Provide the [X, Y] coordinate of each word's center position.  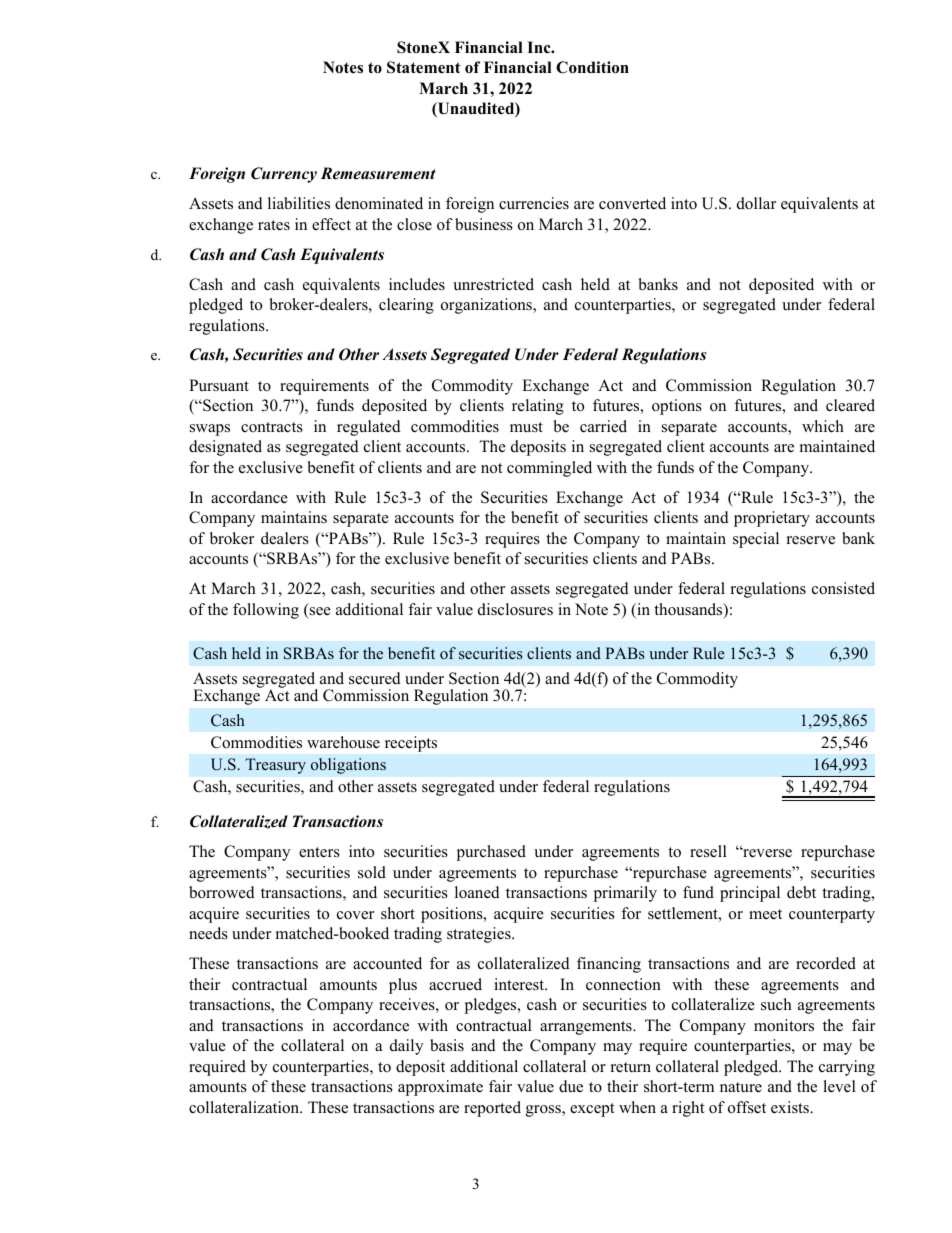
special [756, 540]
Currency [284, 175]
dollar [756, 203]
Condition [592, 67]
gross [544, 1111]
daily [406, 1047]
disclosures [515, 609]
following [266, 611]
